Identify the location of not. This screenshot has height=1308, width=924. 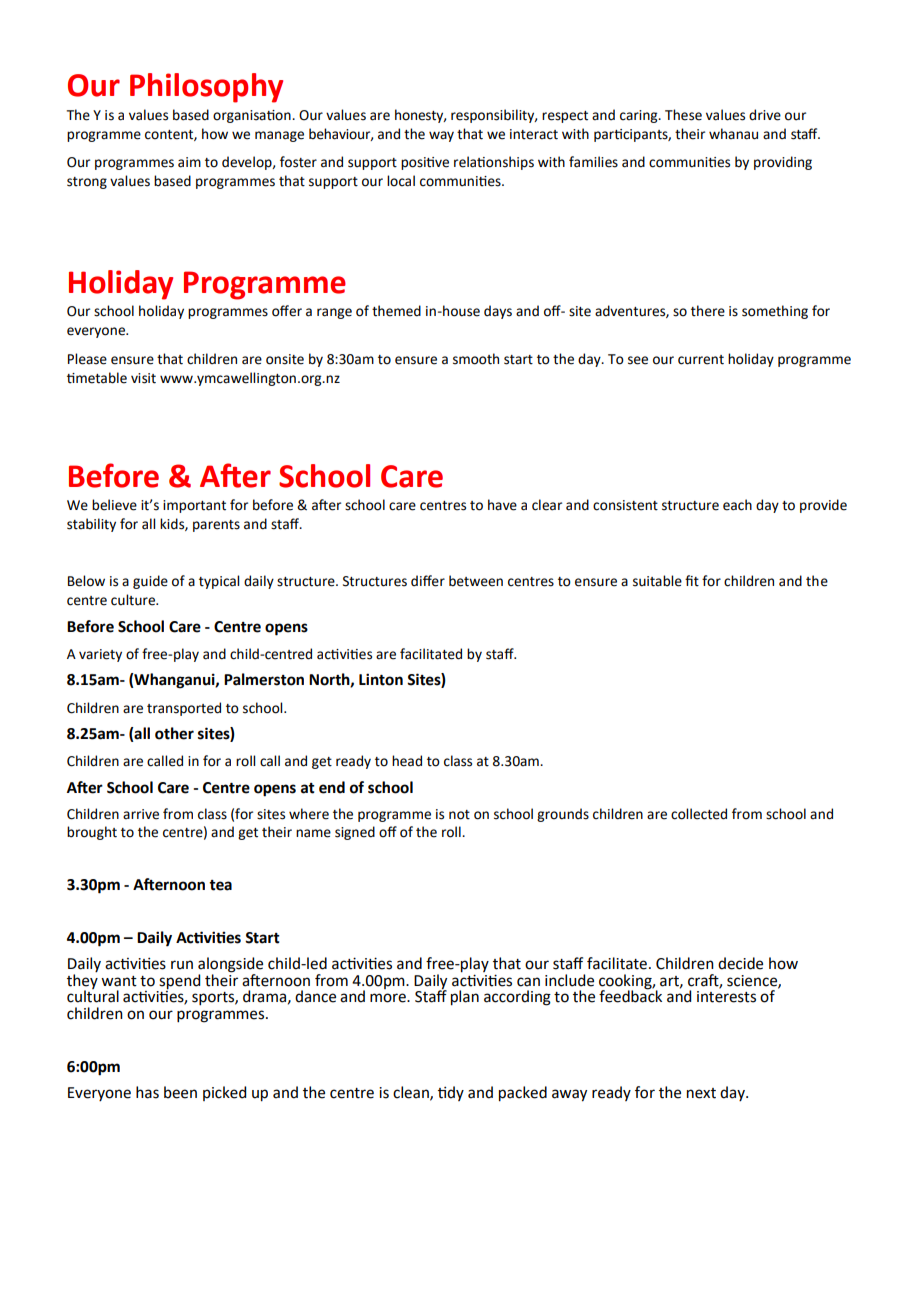
(459, 815).
